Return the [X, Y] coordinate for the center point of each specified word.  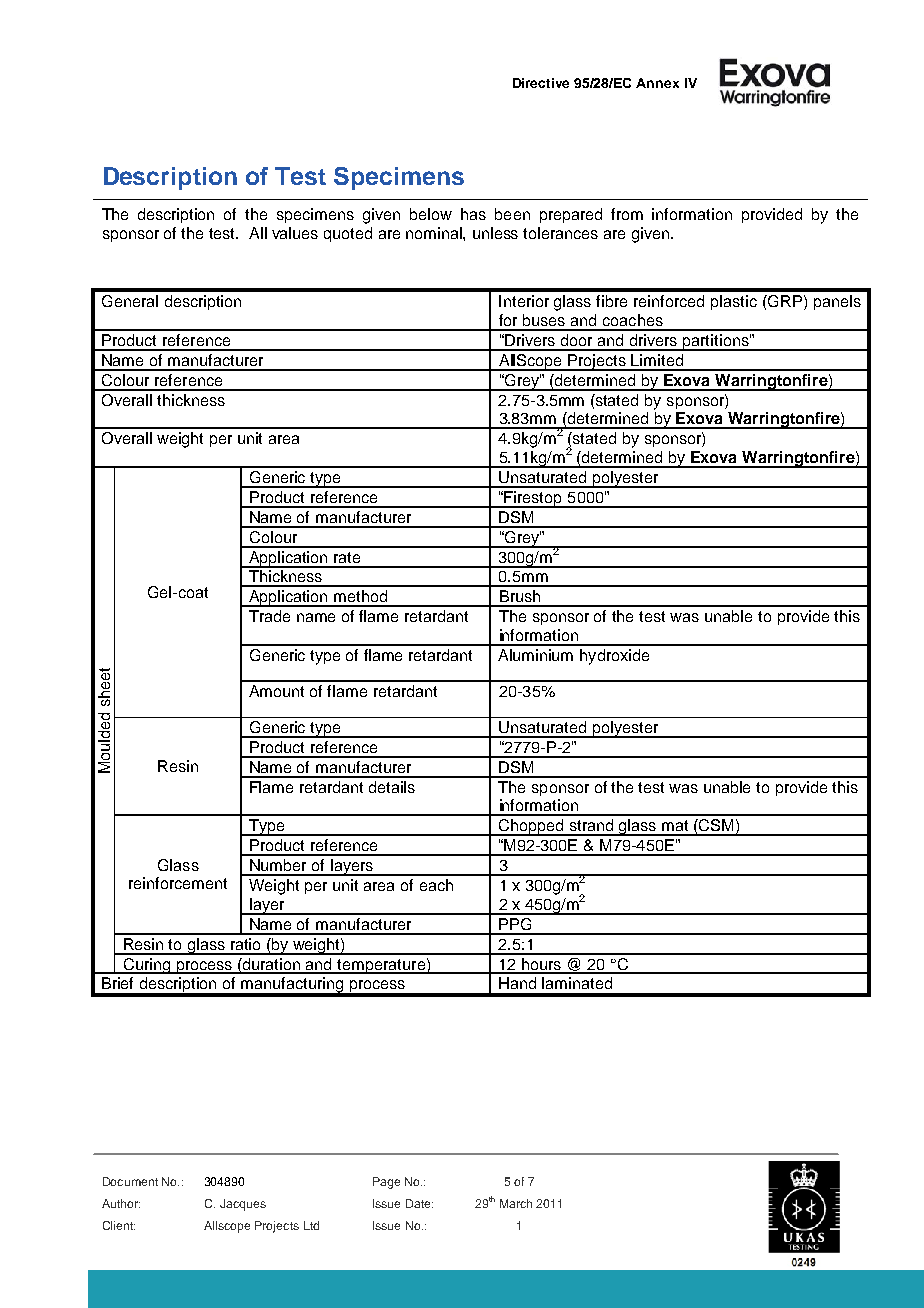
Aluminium [535, 655]
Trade [269, 616]
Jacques [243, 1205]
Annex [657, 83]
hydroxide [614, 657]
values [295, 233]
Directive [541, 83]
